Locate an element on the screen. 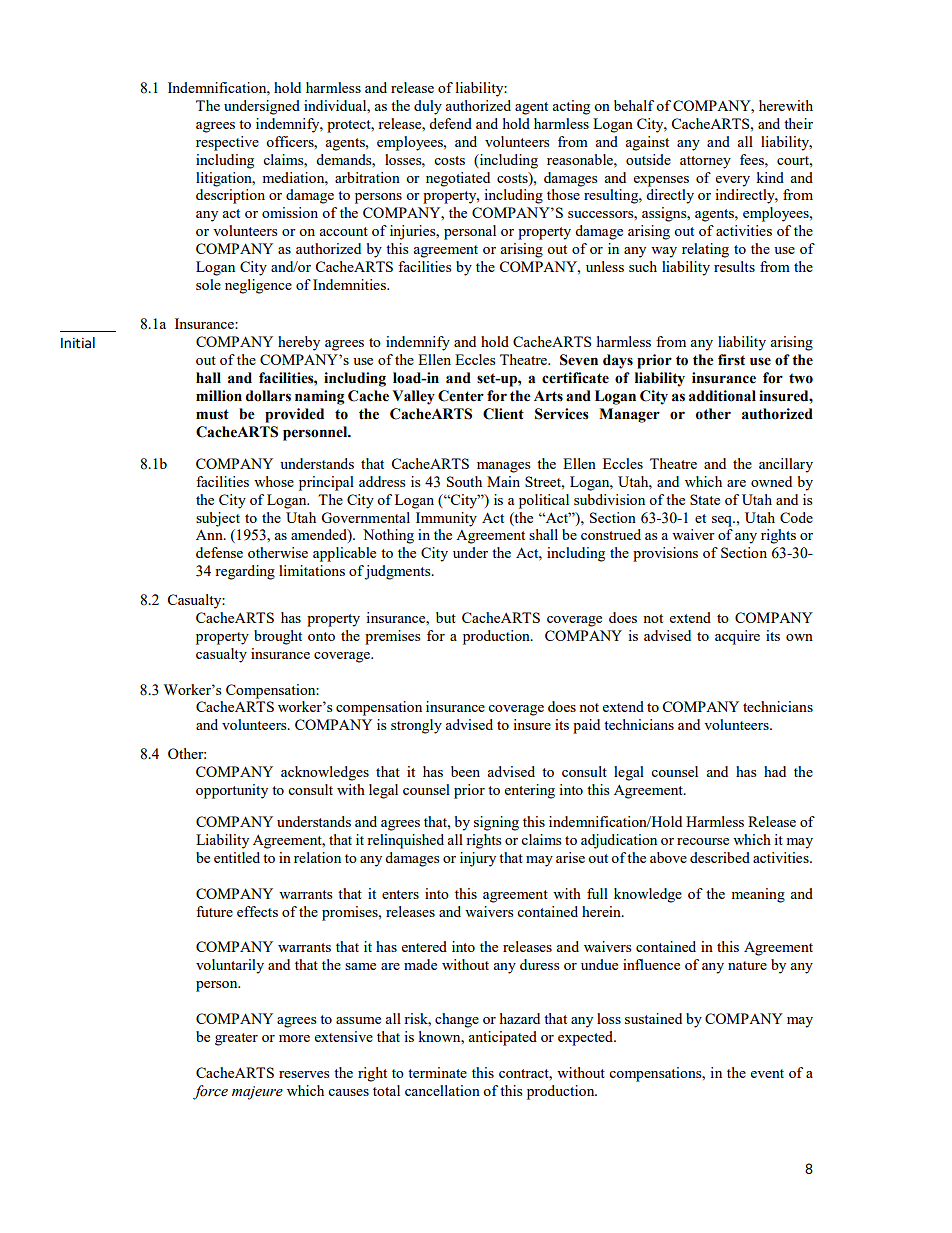 Image resolution: width=952 pixels, height=1233 pixels. Immunity is located at coordinates (446, 519).
